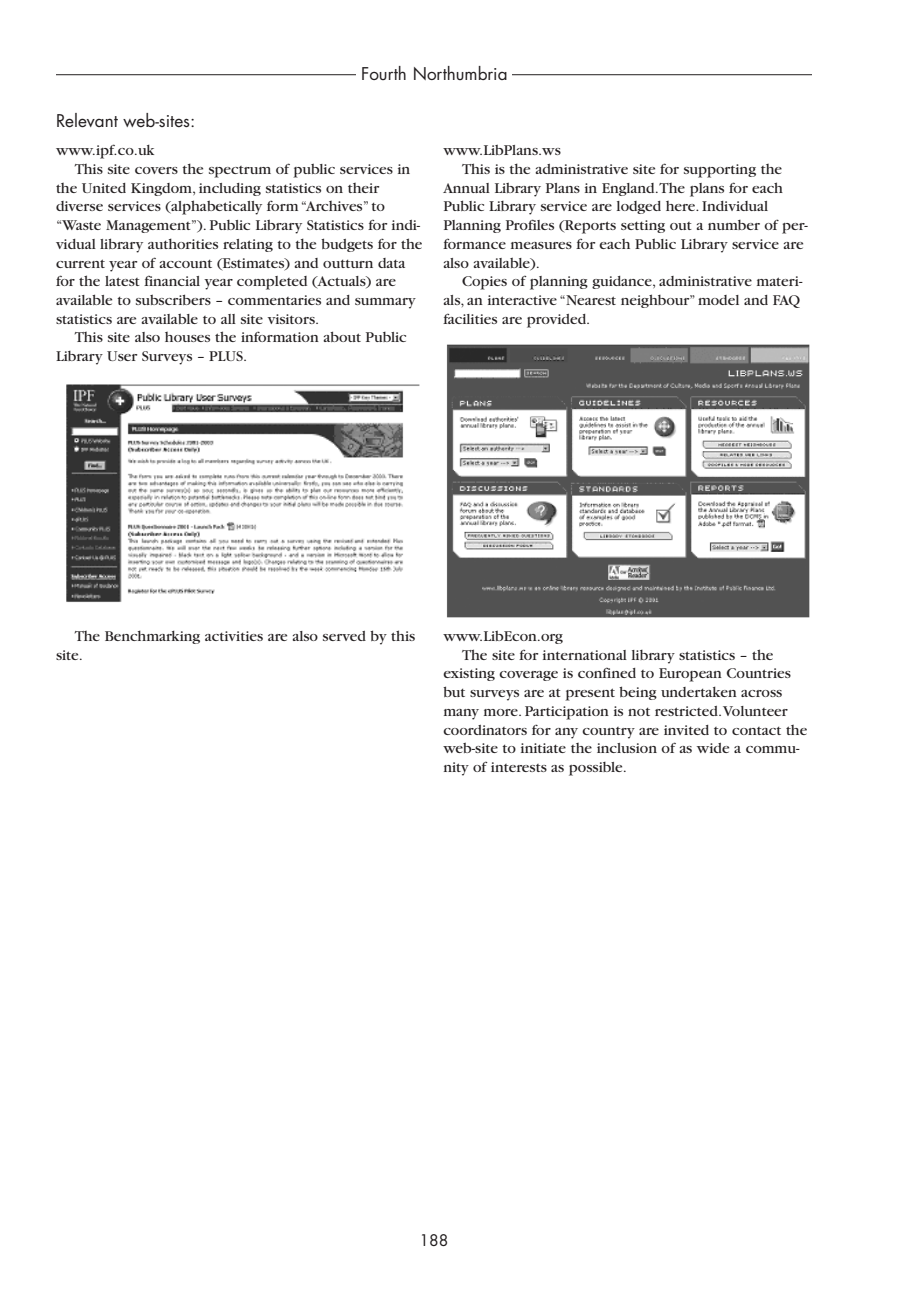  Describe the element at coordinates (344, 636) in the screenshot. I see `served` at that location.
